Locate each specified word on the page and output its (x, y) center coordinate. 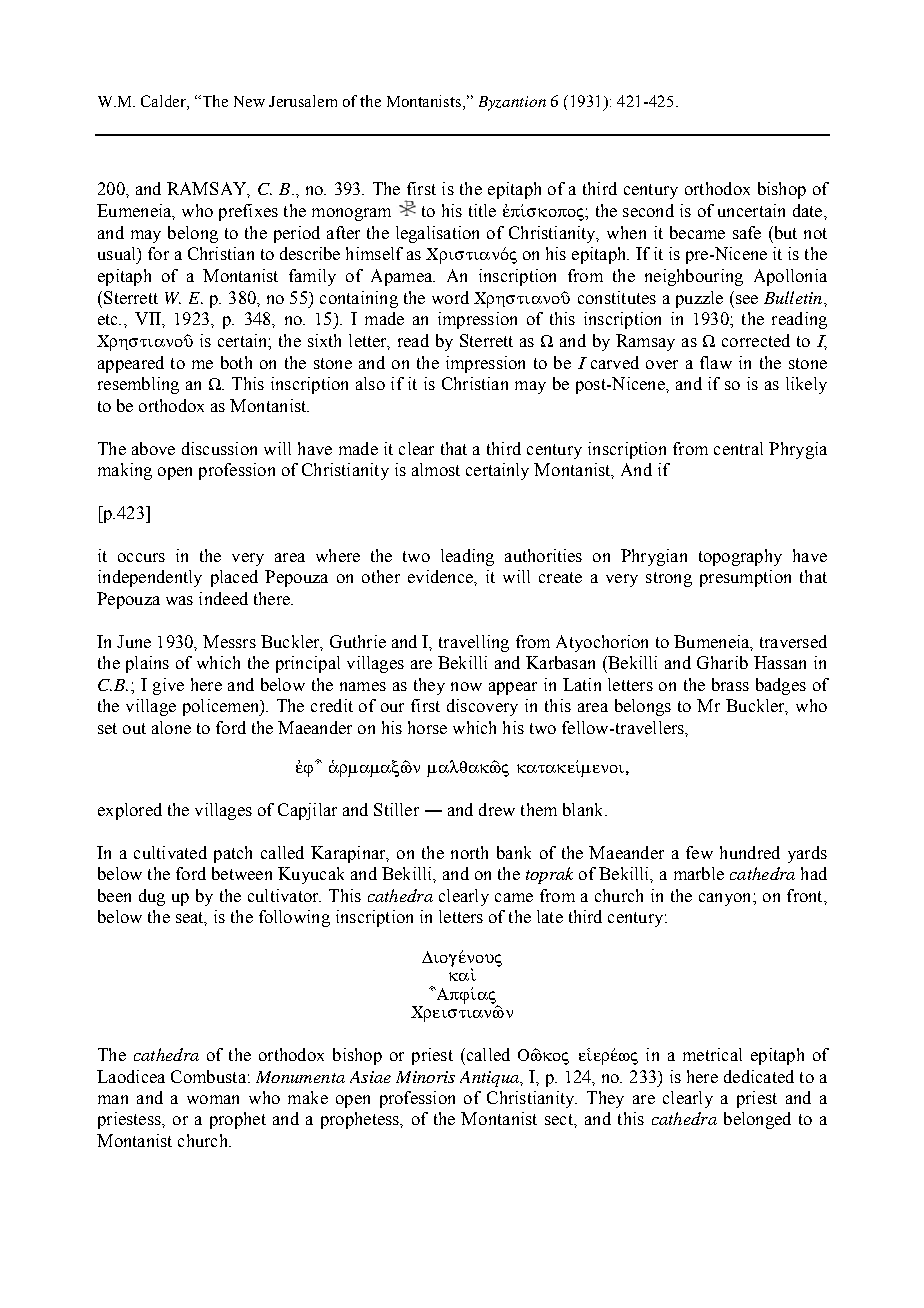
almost (436, 469)
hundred (750, 852)
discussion (219, 448)
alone (171, 727)
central (738, 448)
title (482, 210)
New (249, 101)
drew (497, 809)
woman (213, 1099)
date (809, 210)
